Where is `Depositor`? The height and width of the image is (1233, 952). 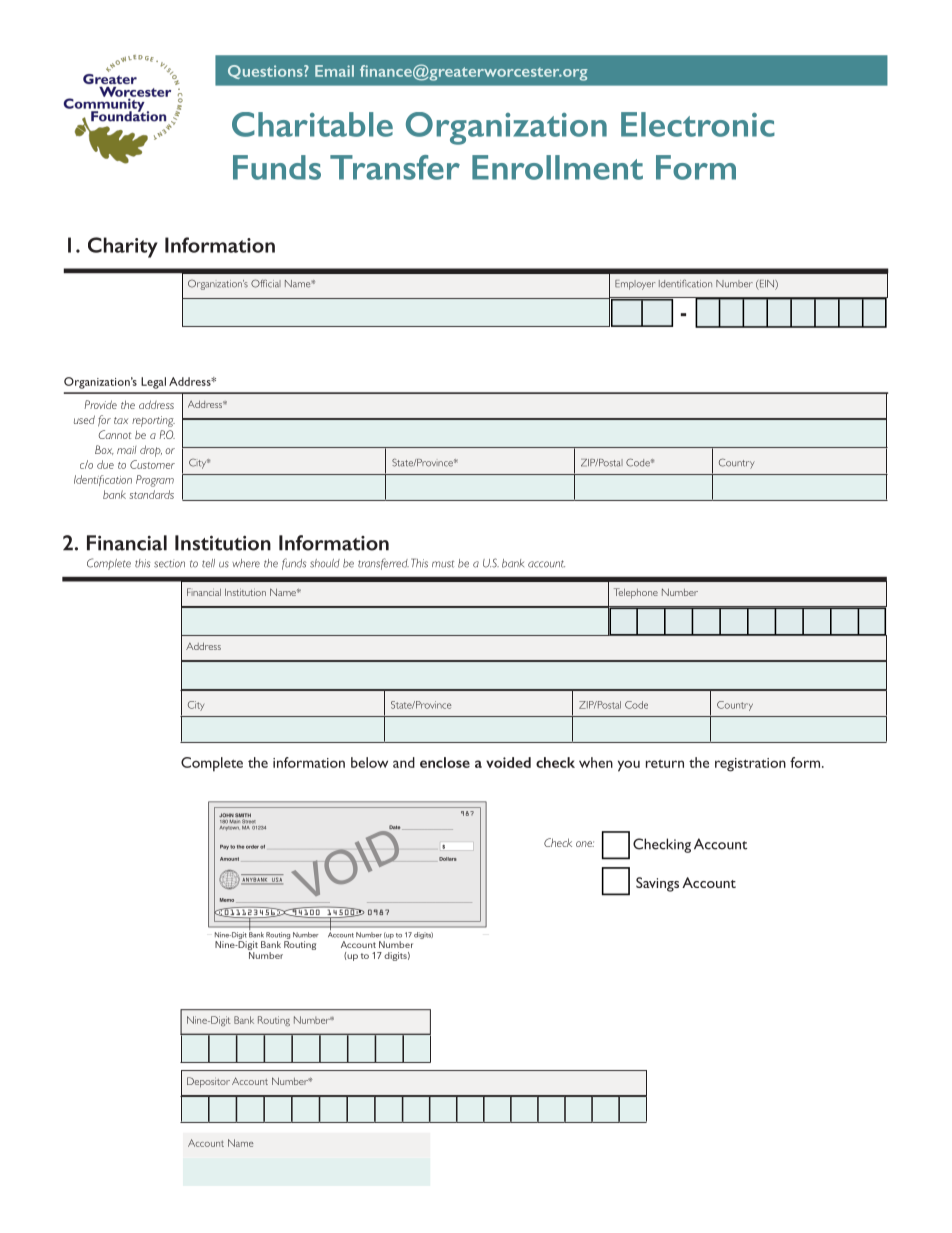 Depositor is located at coordinates (208, 1082).
